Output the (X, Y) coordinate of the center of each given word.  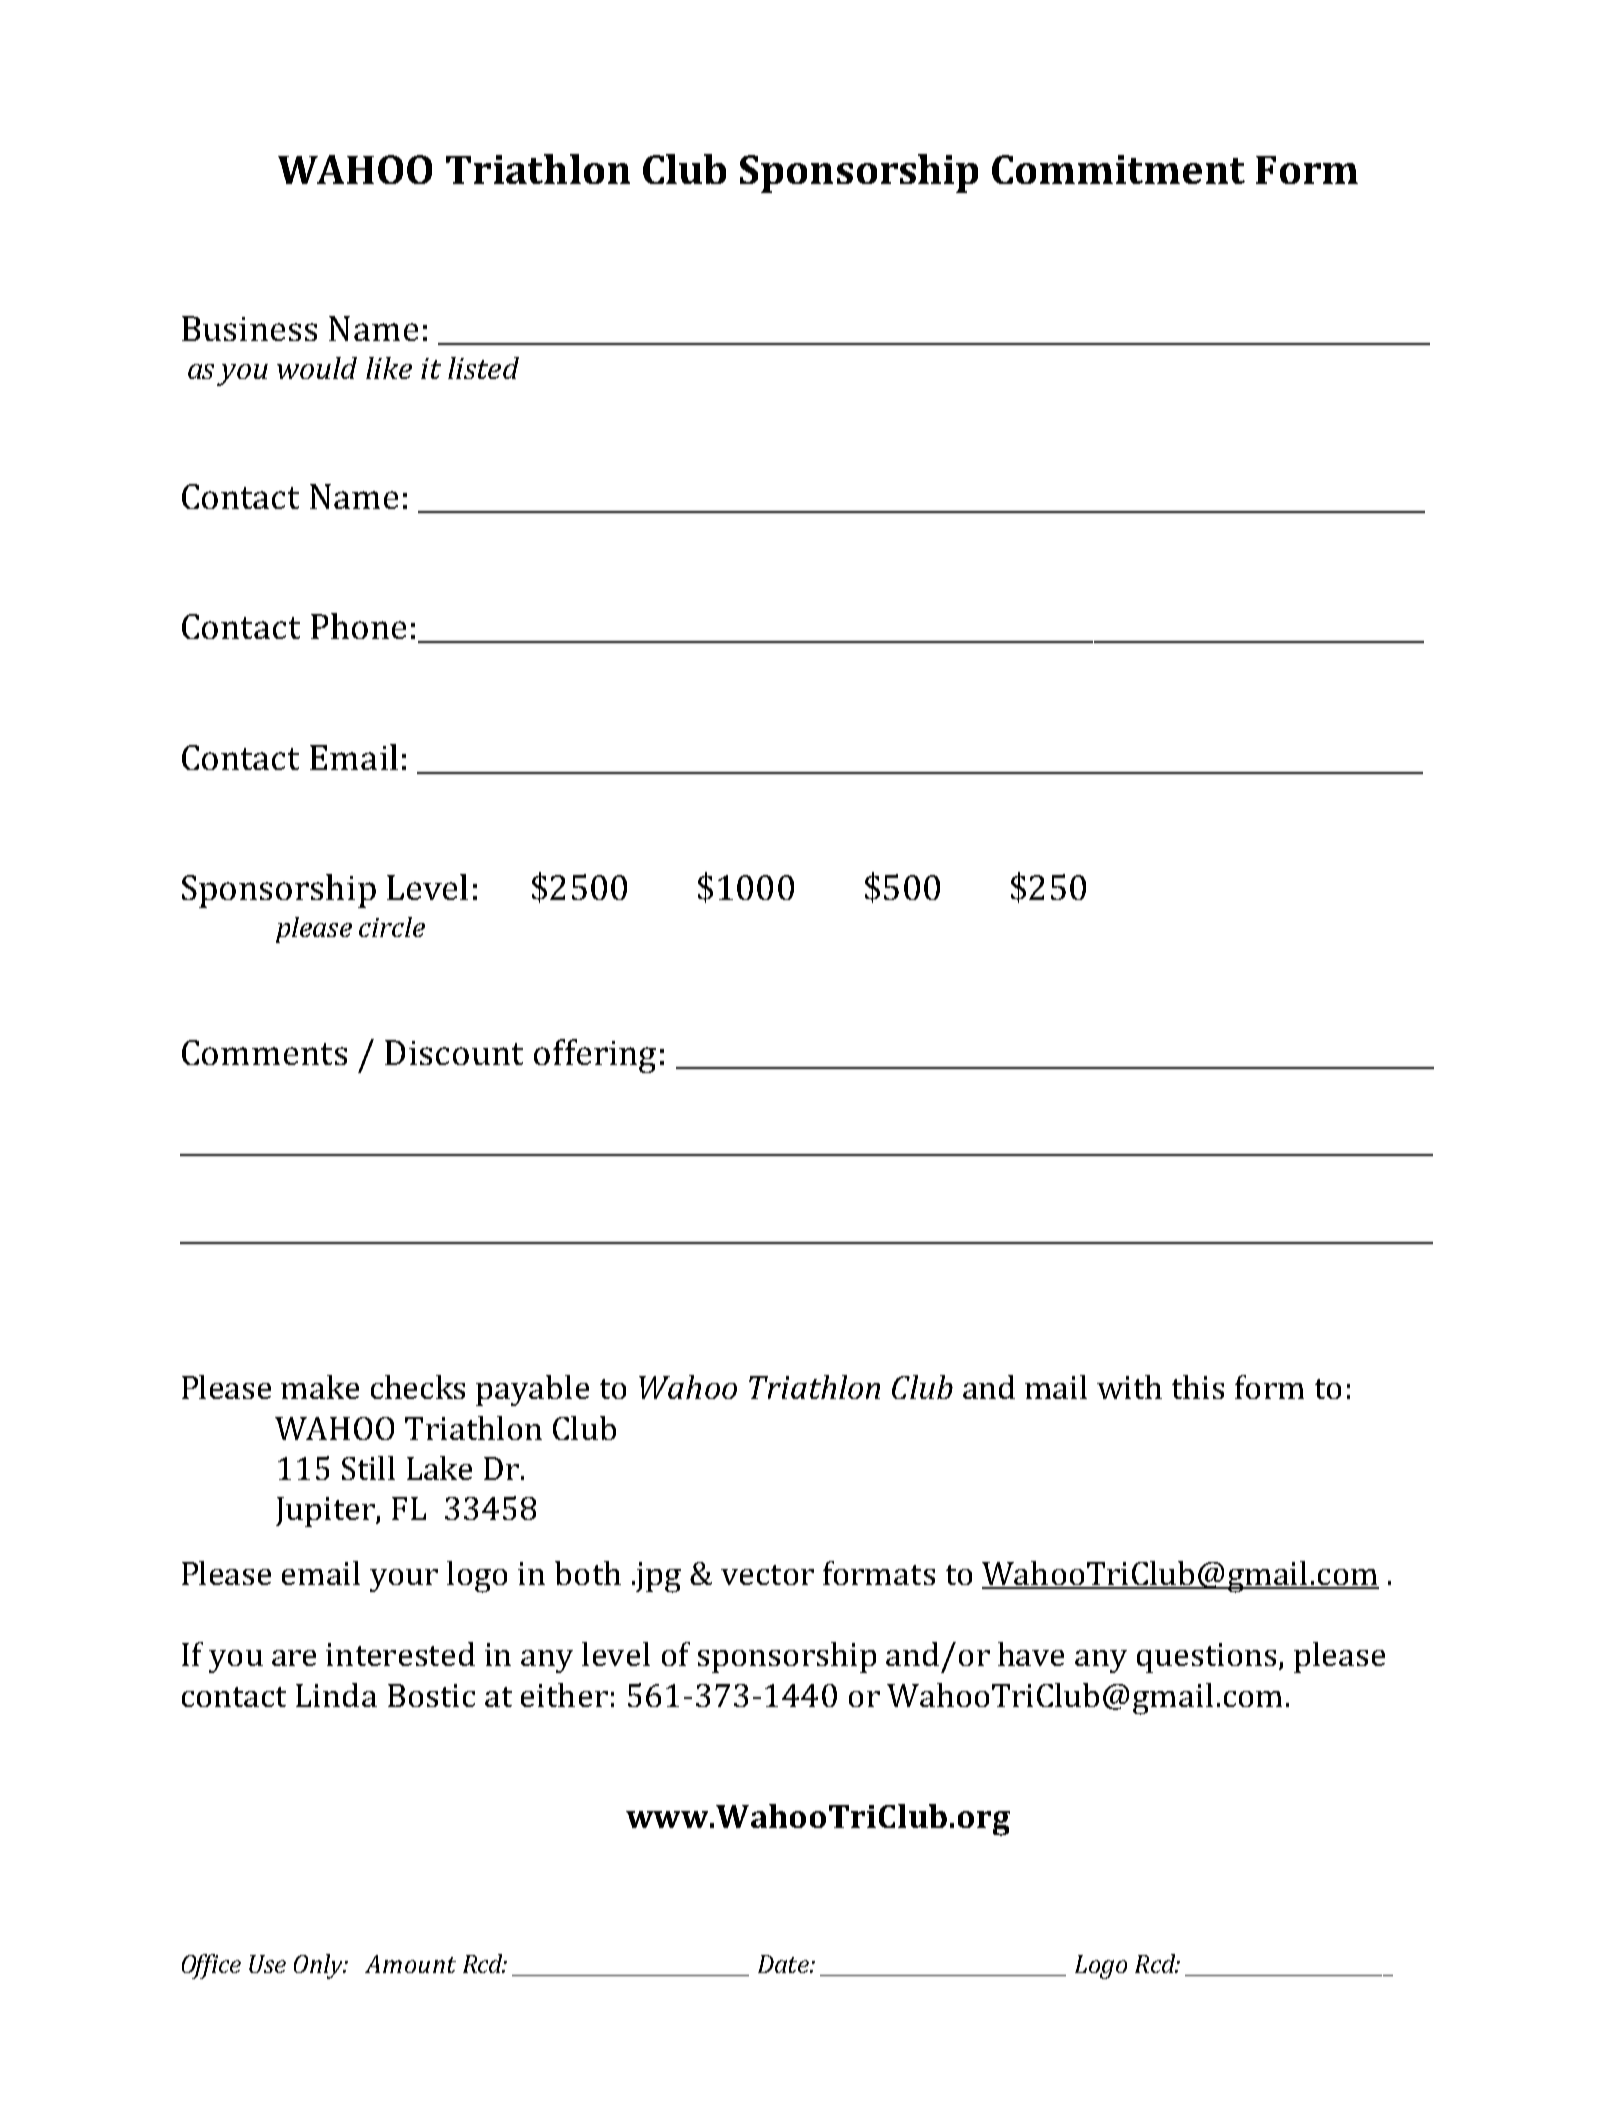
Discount (454, 1052)
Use (267, 1964)
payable (532, 1390)
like (389, 368)
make (320, 1387)
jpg (657, 1577)
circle (392, 927)
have (1031, 1654)
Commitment (1118, 169)
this (1198, 1387)
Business (249, 328)
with (1129, 1387)
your (404, 1580)
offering (595, 1056)
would (317, 368)
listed (483, 368)
